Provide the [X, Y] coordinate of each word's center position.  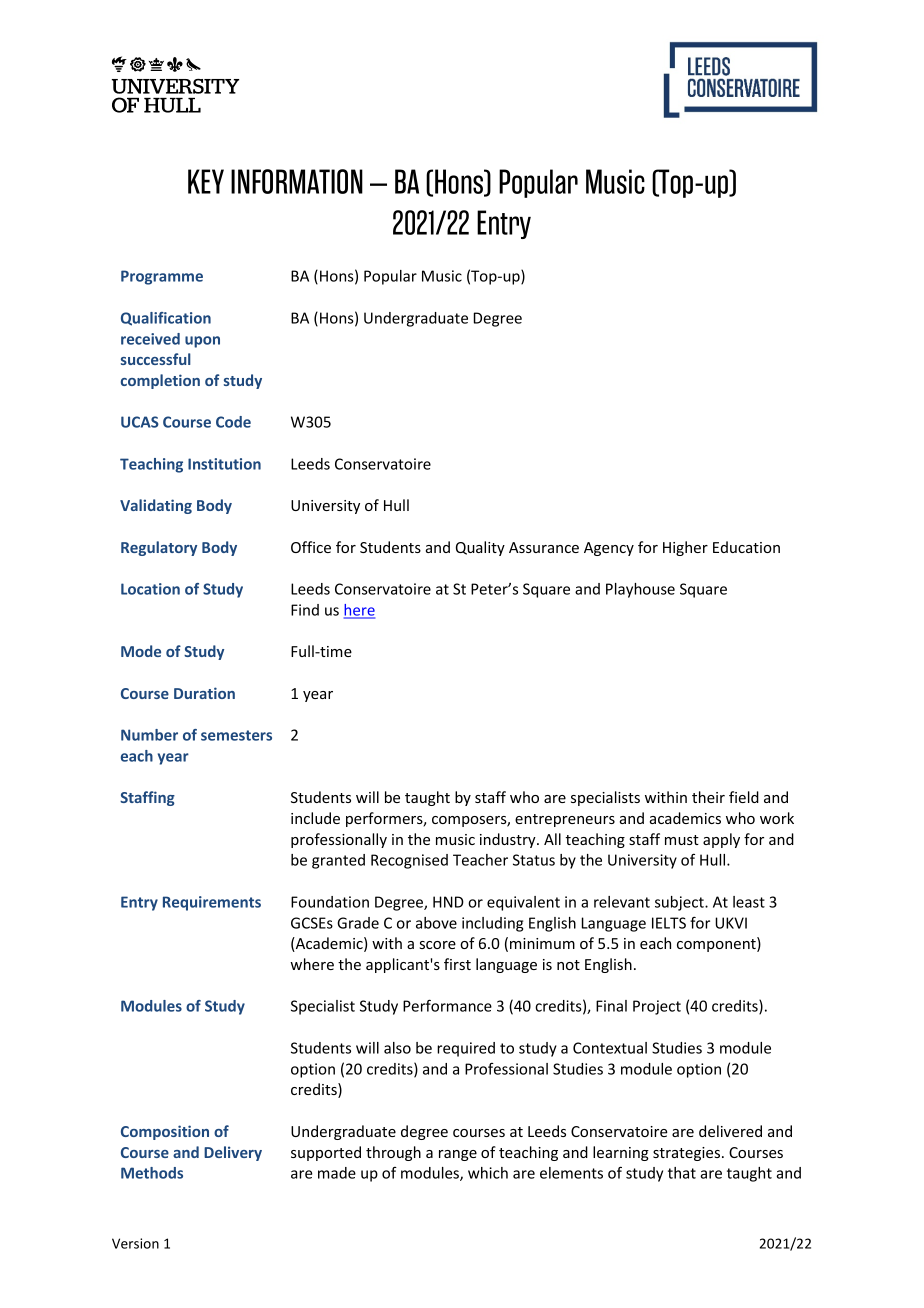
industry [509, 840]
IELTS [669, 923]
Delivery [233, 1153]
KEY [206, 181]
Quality [480, 548]
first [457, 964]
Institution [224, 464]
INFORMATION [297, 181]
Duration [204, 693]
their [708, 797]
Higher [685, 548]
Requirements [212, 903]
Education [746, 547]
